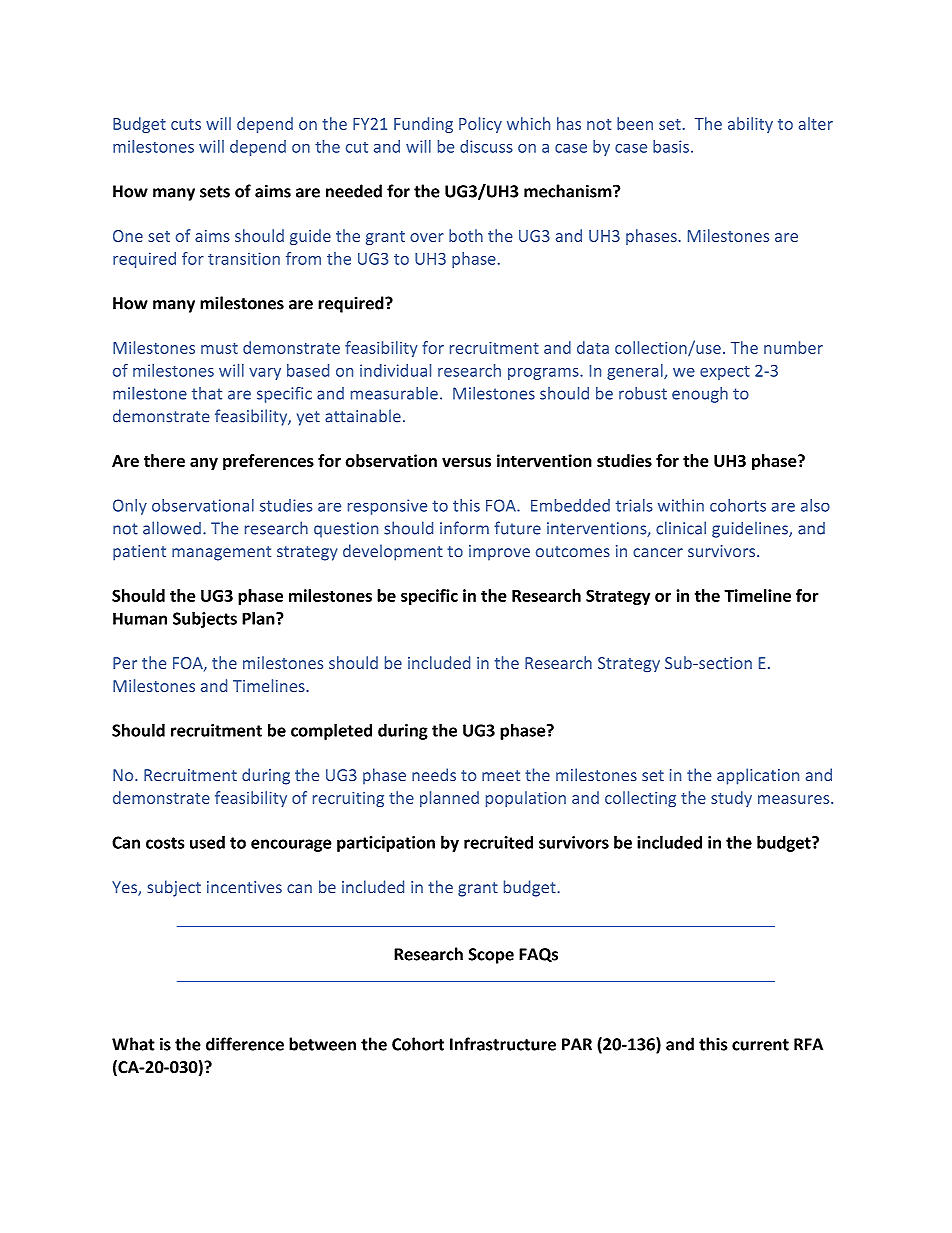  What do you see at coordinates (499, 553) in the screenshot?
I see `improve` at bounding box center [499, 553].
